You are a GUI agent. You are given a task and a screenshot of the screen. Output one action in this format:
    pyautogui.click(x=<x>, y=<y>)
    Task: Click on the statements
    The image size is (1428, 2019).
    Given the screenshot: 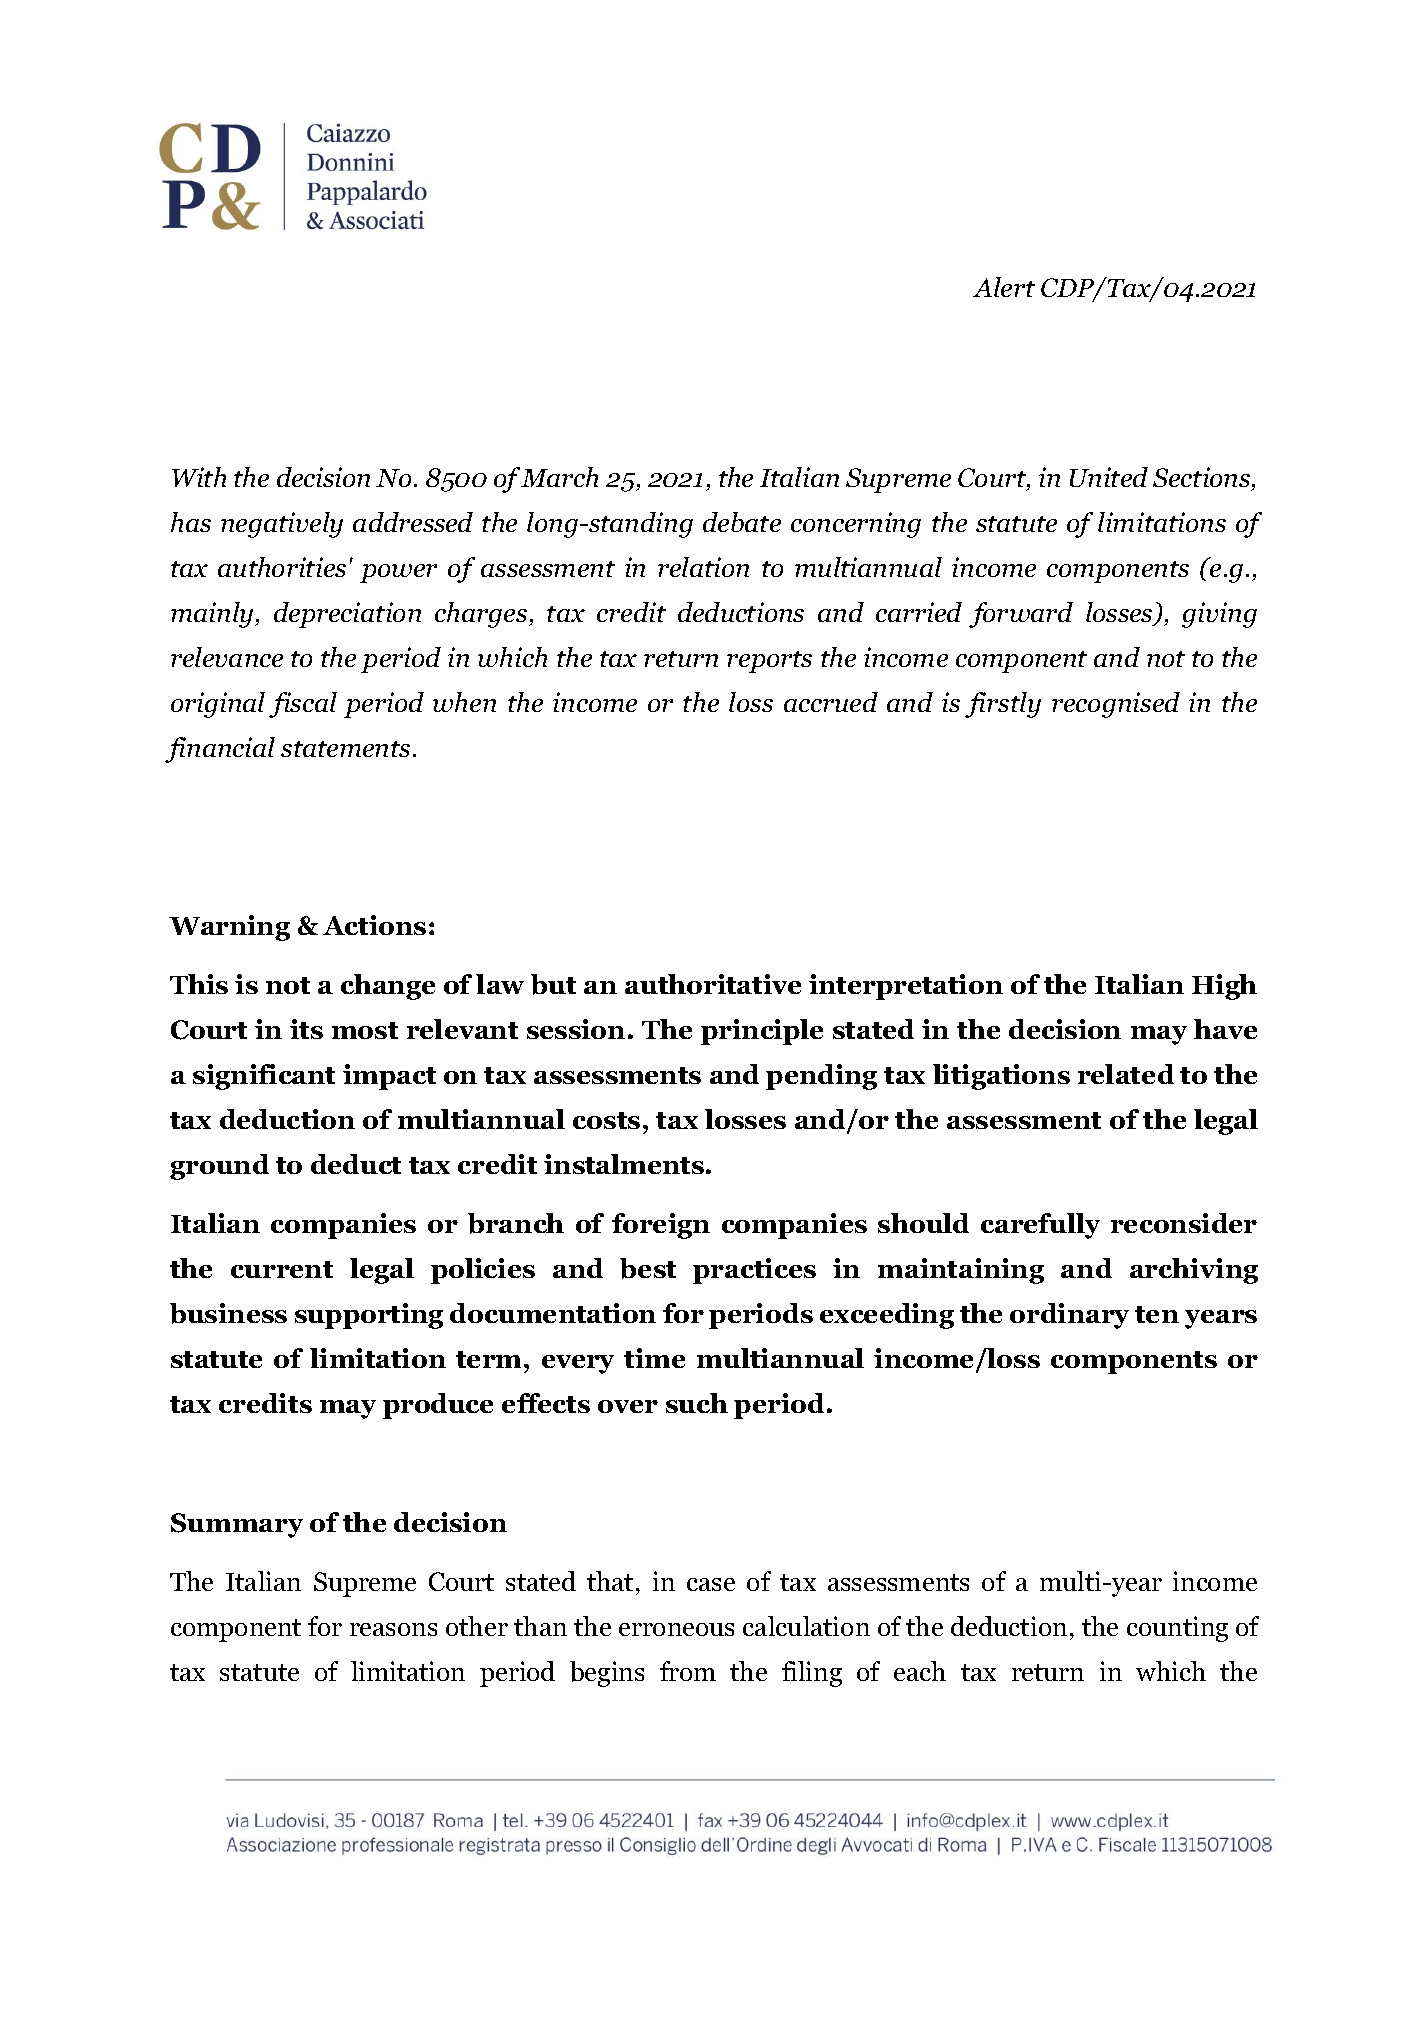 What is the action you would take?
    pyautogui.click(x=345, y=749)
